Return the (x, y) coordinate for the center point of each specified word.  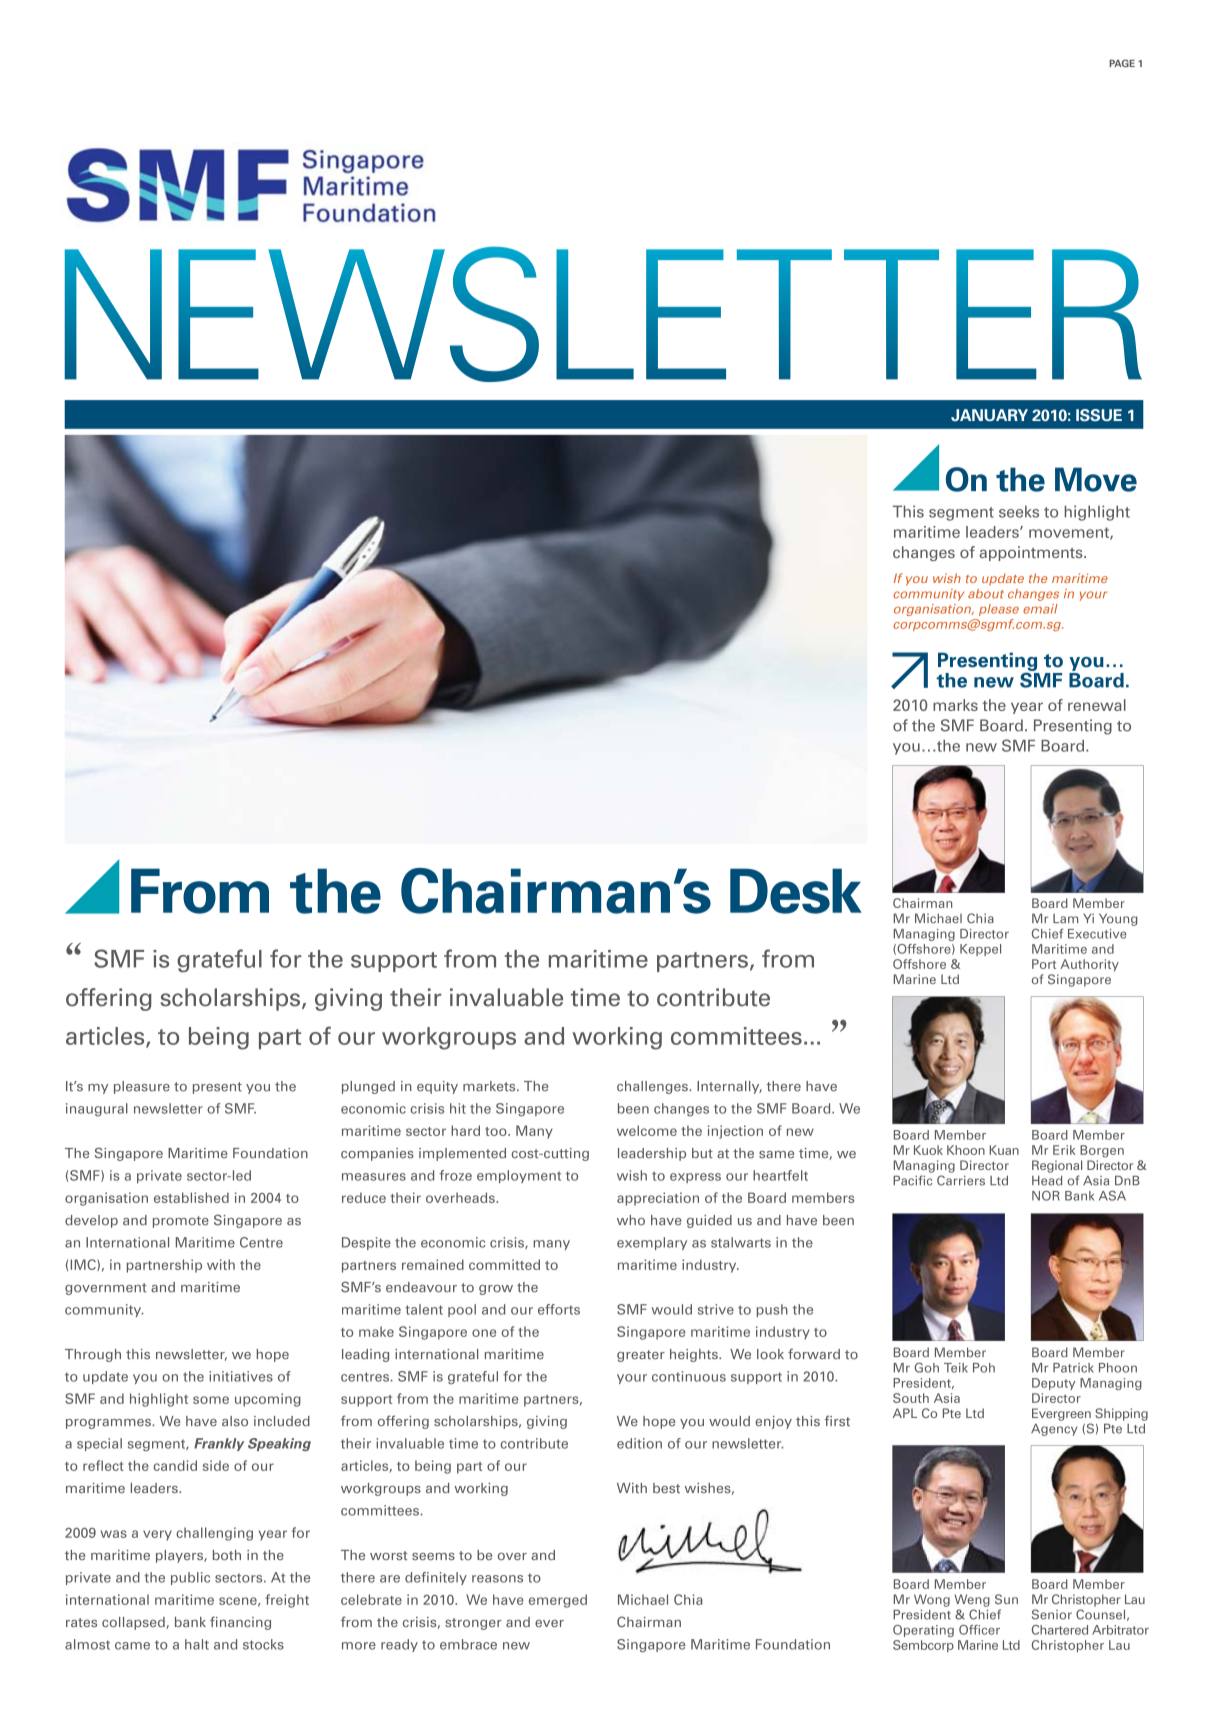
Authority (1089, 965)
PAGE (1122, 63)
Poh (984, 1368)
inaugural (97, 1110)
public (190, 1578)
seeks (1019, 511)
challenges (653, 1087)
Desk (796, 891)
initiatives (241, 1376)
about (986, 594)
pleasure (142, 1087)
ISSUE (1099, 415)
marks (955, 705)
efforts (559, 1309)
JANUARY (989, 415)
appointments (1032, 553)
